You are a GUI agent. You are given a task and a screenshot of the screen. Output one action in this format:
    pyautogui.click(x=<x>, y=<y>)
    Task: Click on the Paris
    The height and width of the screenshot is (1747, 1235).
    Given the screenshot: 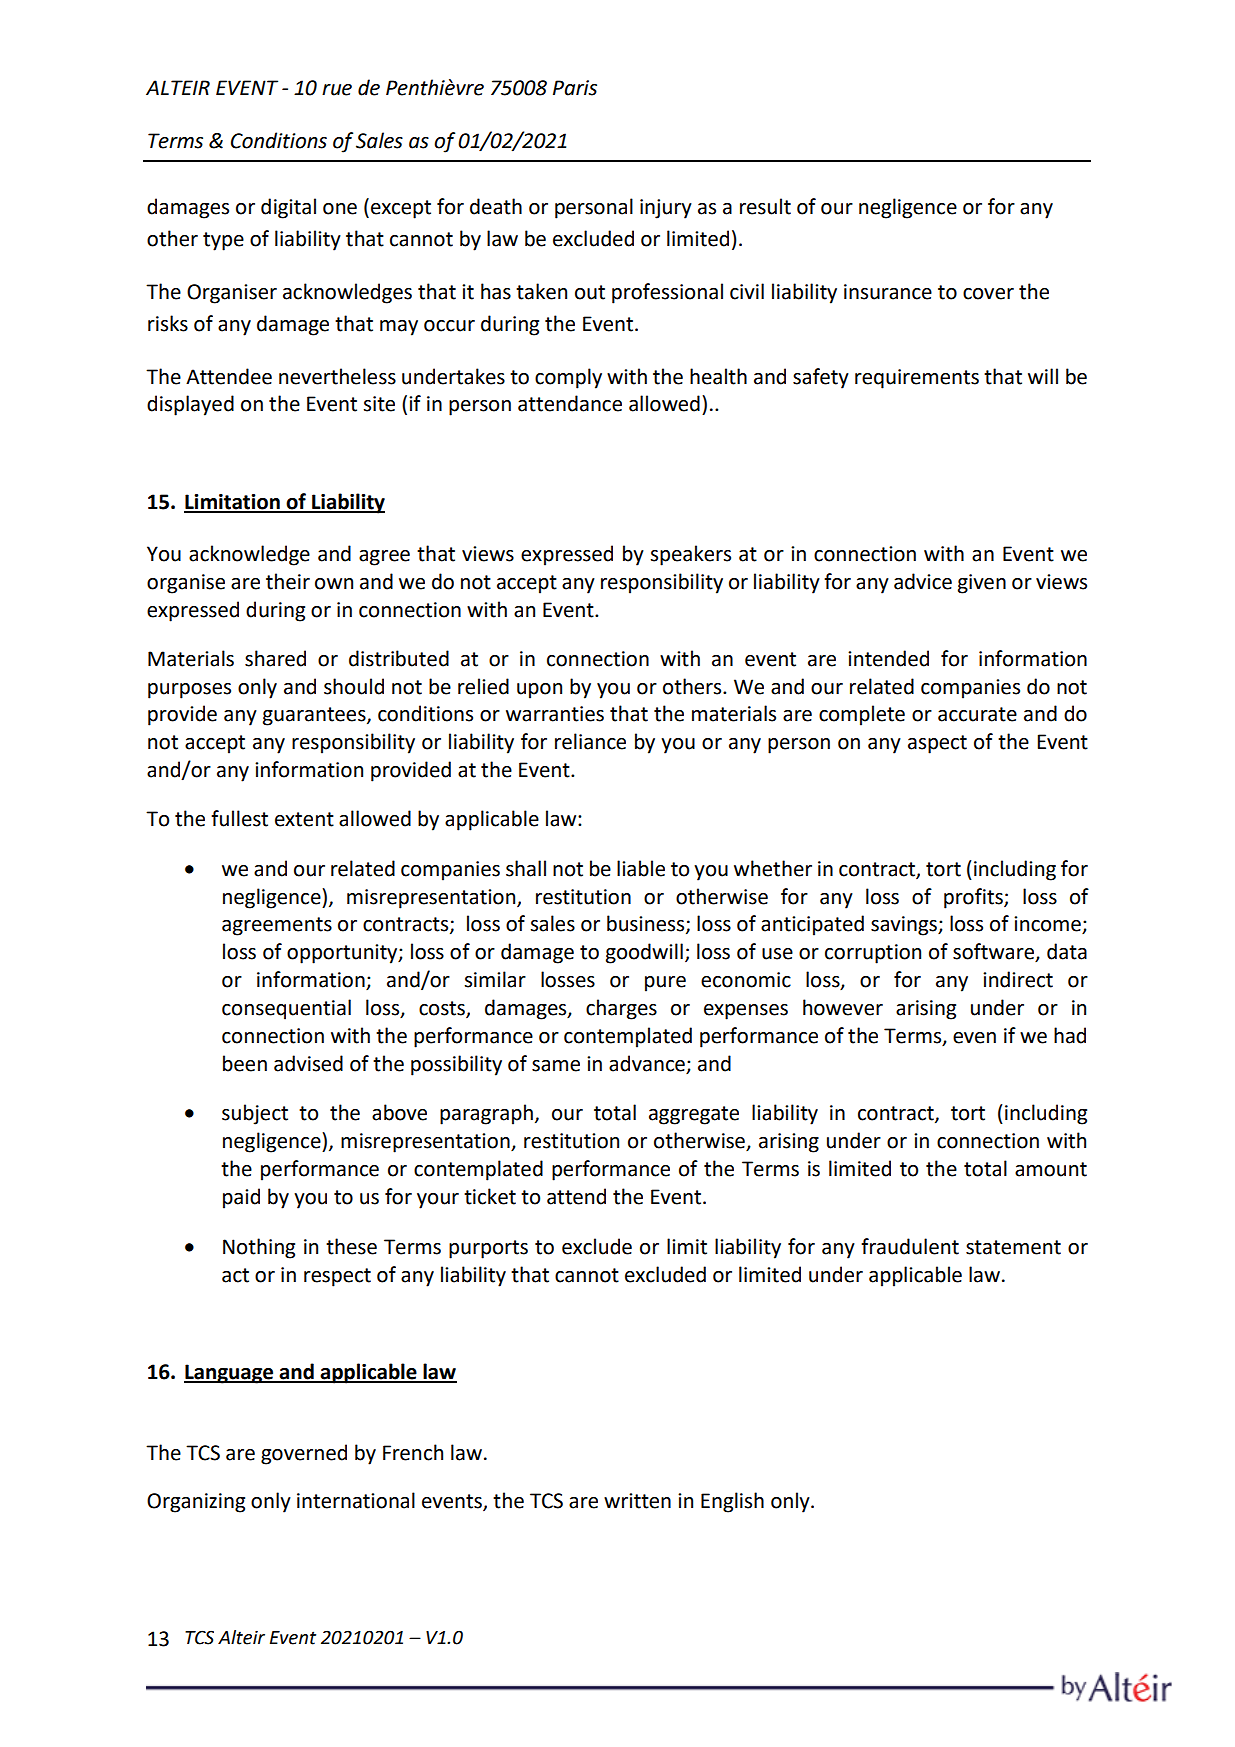 What is the action you would take?
    pyautogui.click(x=575, y=88)
